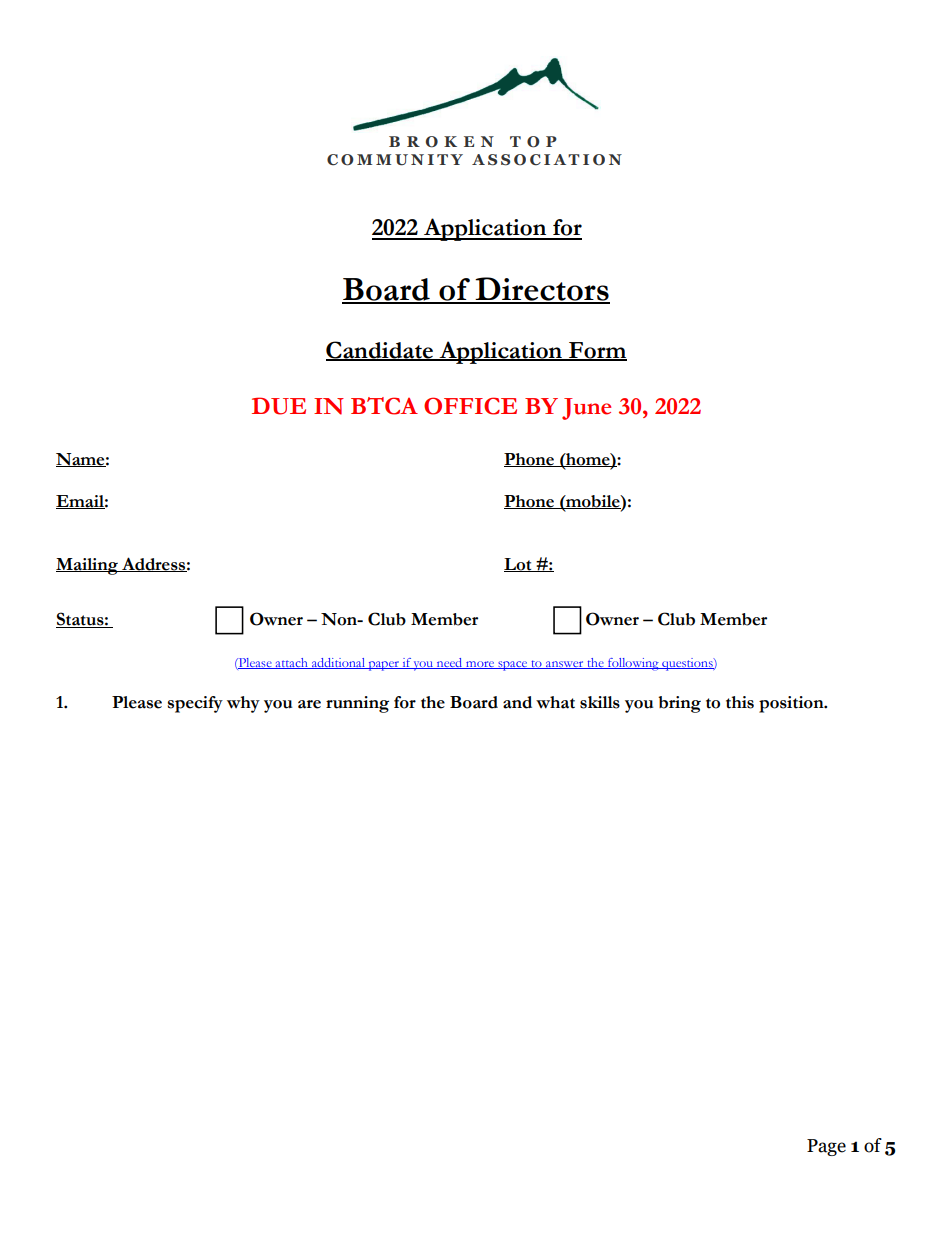 The width and height of the screenshot is (952, 1233). I want to click on are, so click(309, 704).
